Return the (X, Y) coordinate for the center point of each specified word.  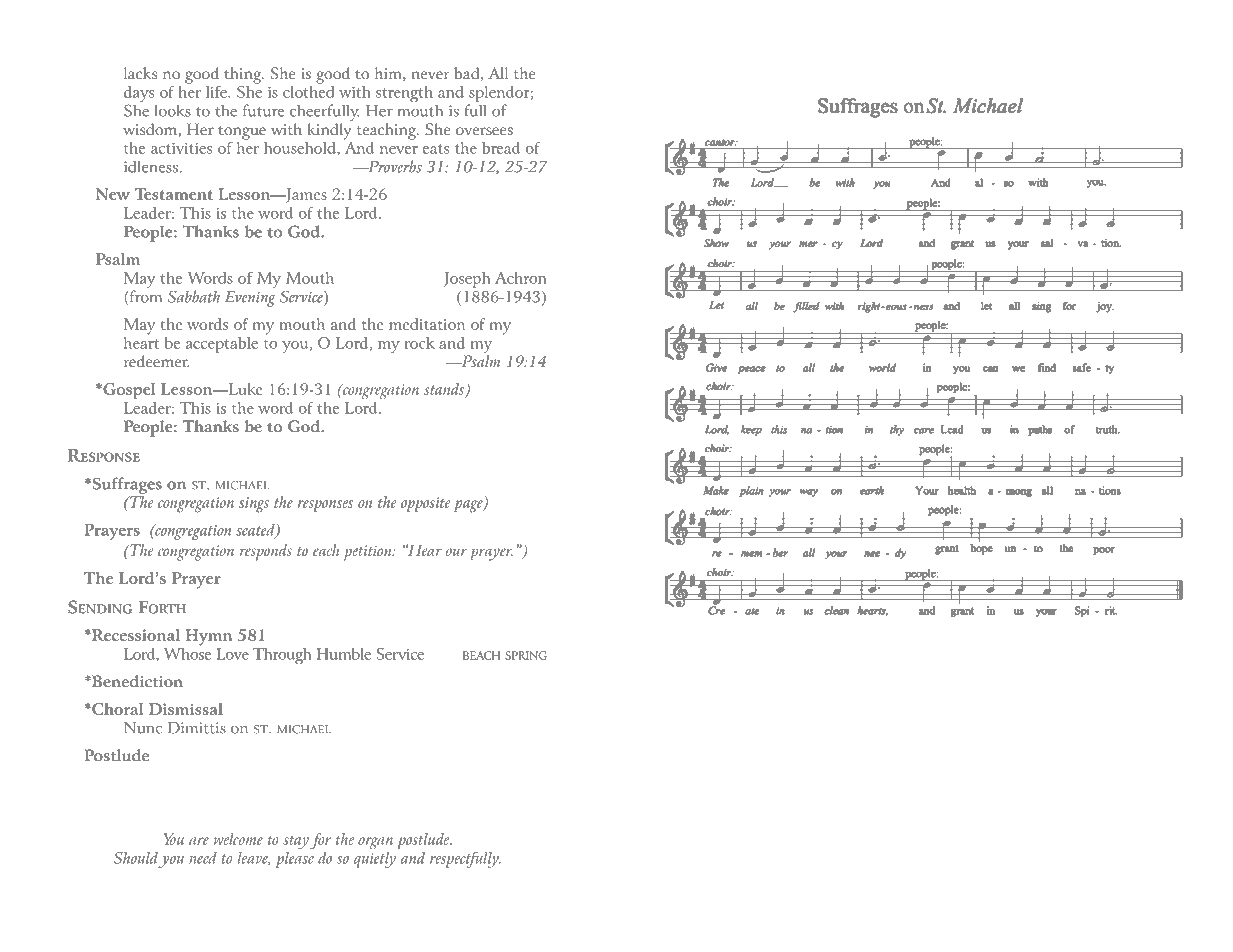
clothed (308, 90)
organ (375, 843)
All (498, 73)
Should (136, 858)
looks (172, 110)
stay (296, 842)
